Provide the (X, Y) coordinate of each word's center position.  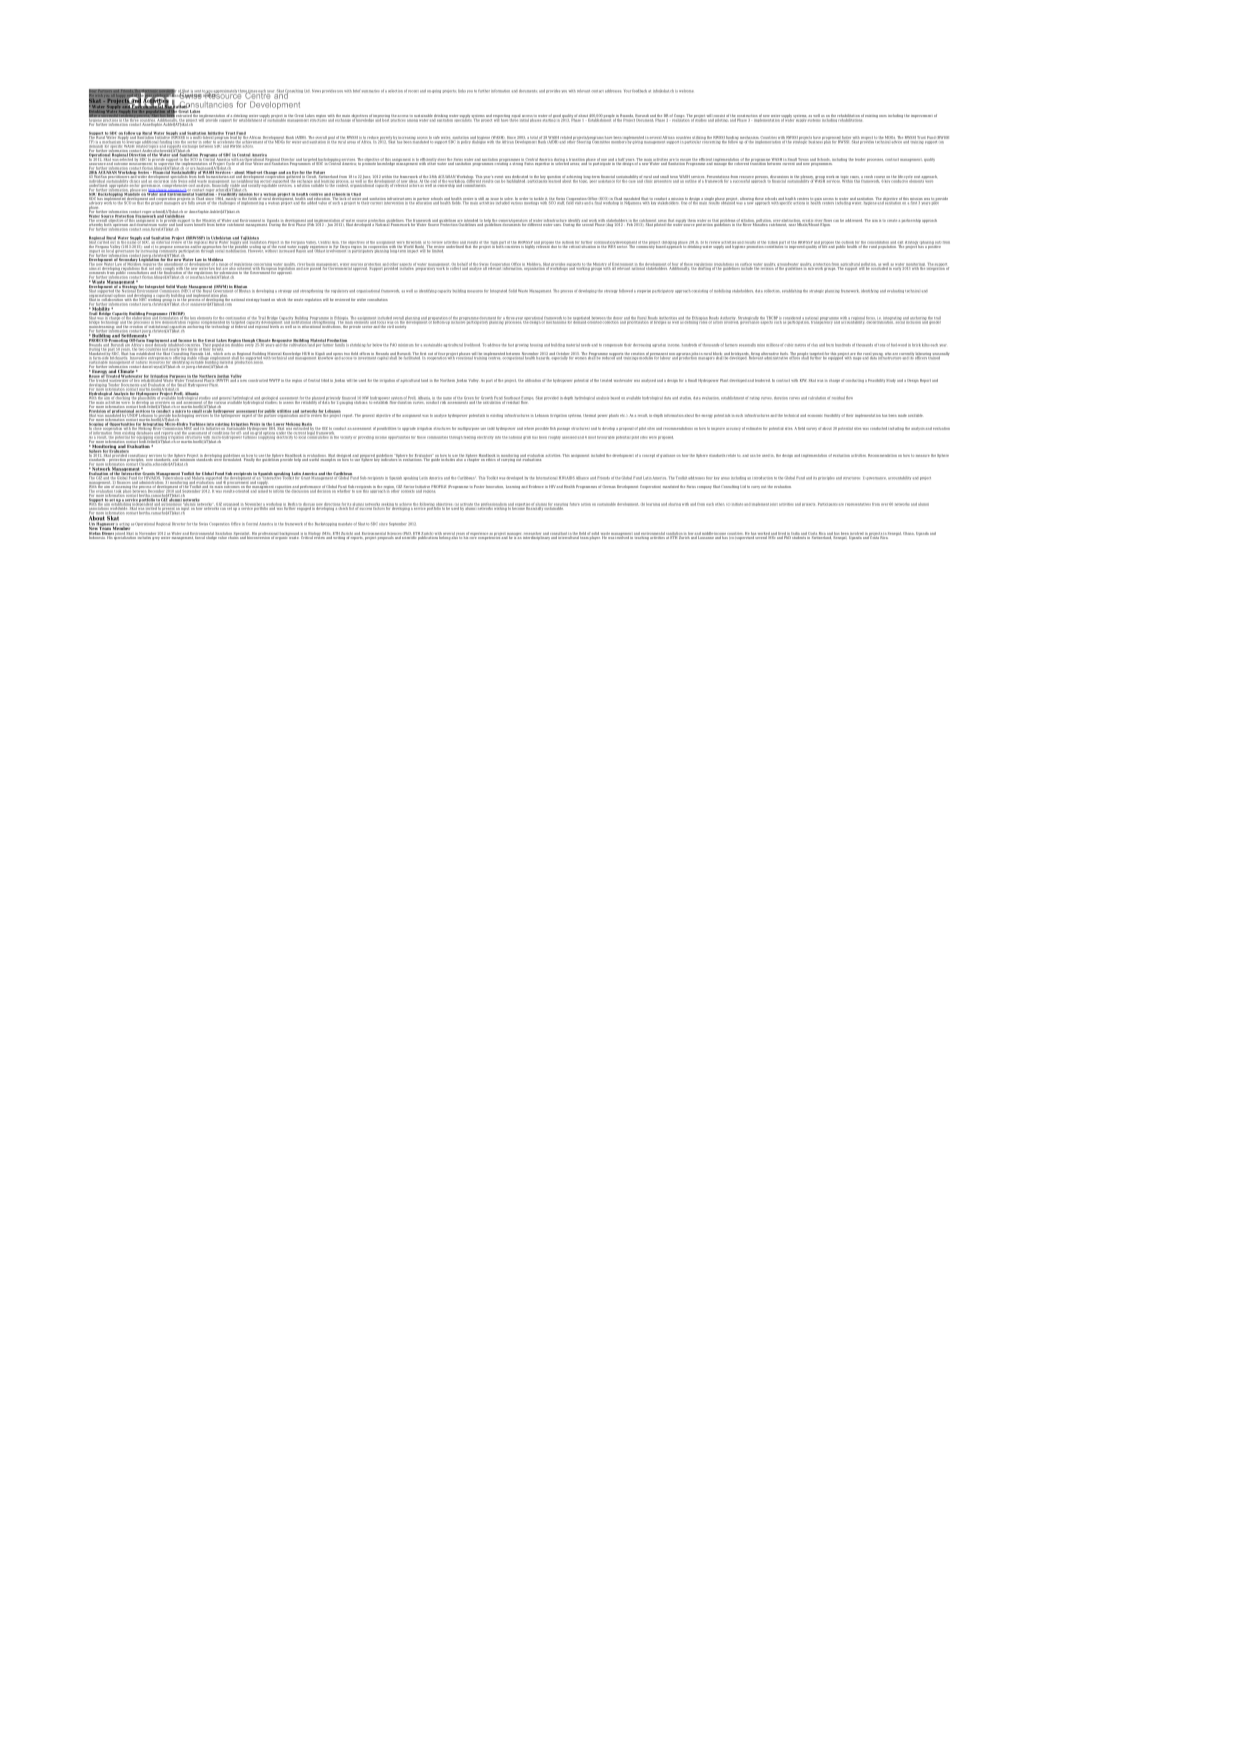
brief (356, 91)
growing (522, 345)
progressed (832, 139)
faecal (200, 536)
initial (524, 119)
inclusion (913, 321)
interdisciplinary (537, 537)
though (248, 342)
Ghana (908, 533)
